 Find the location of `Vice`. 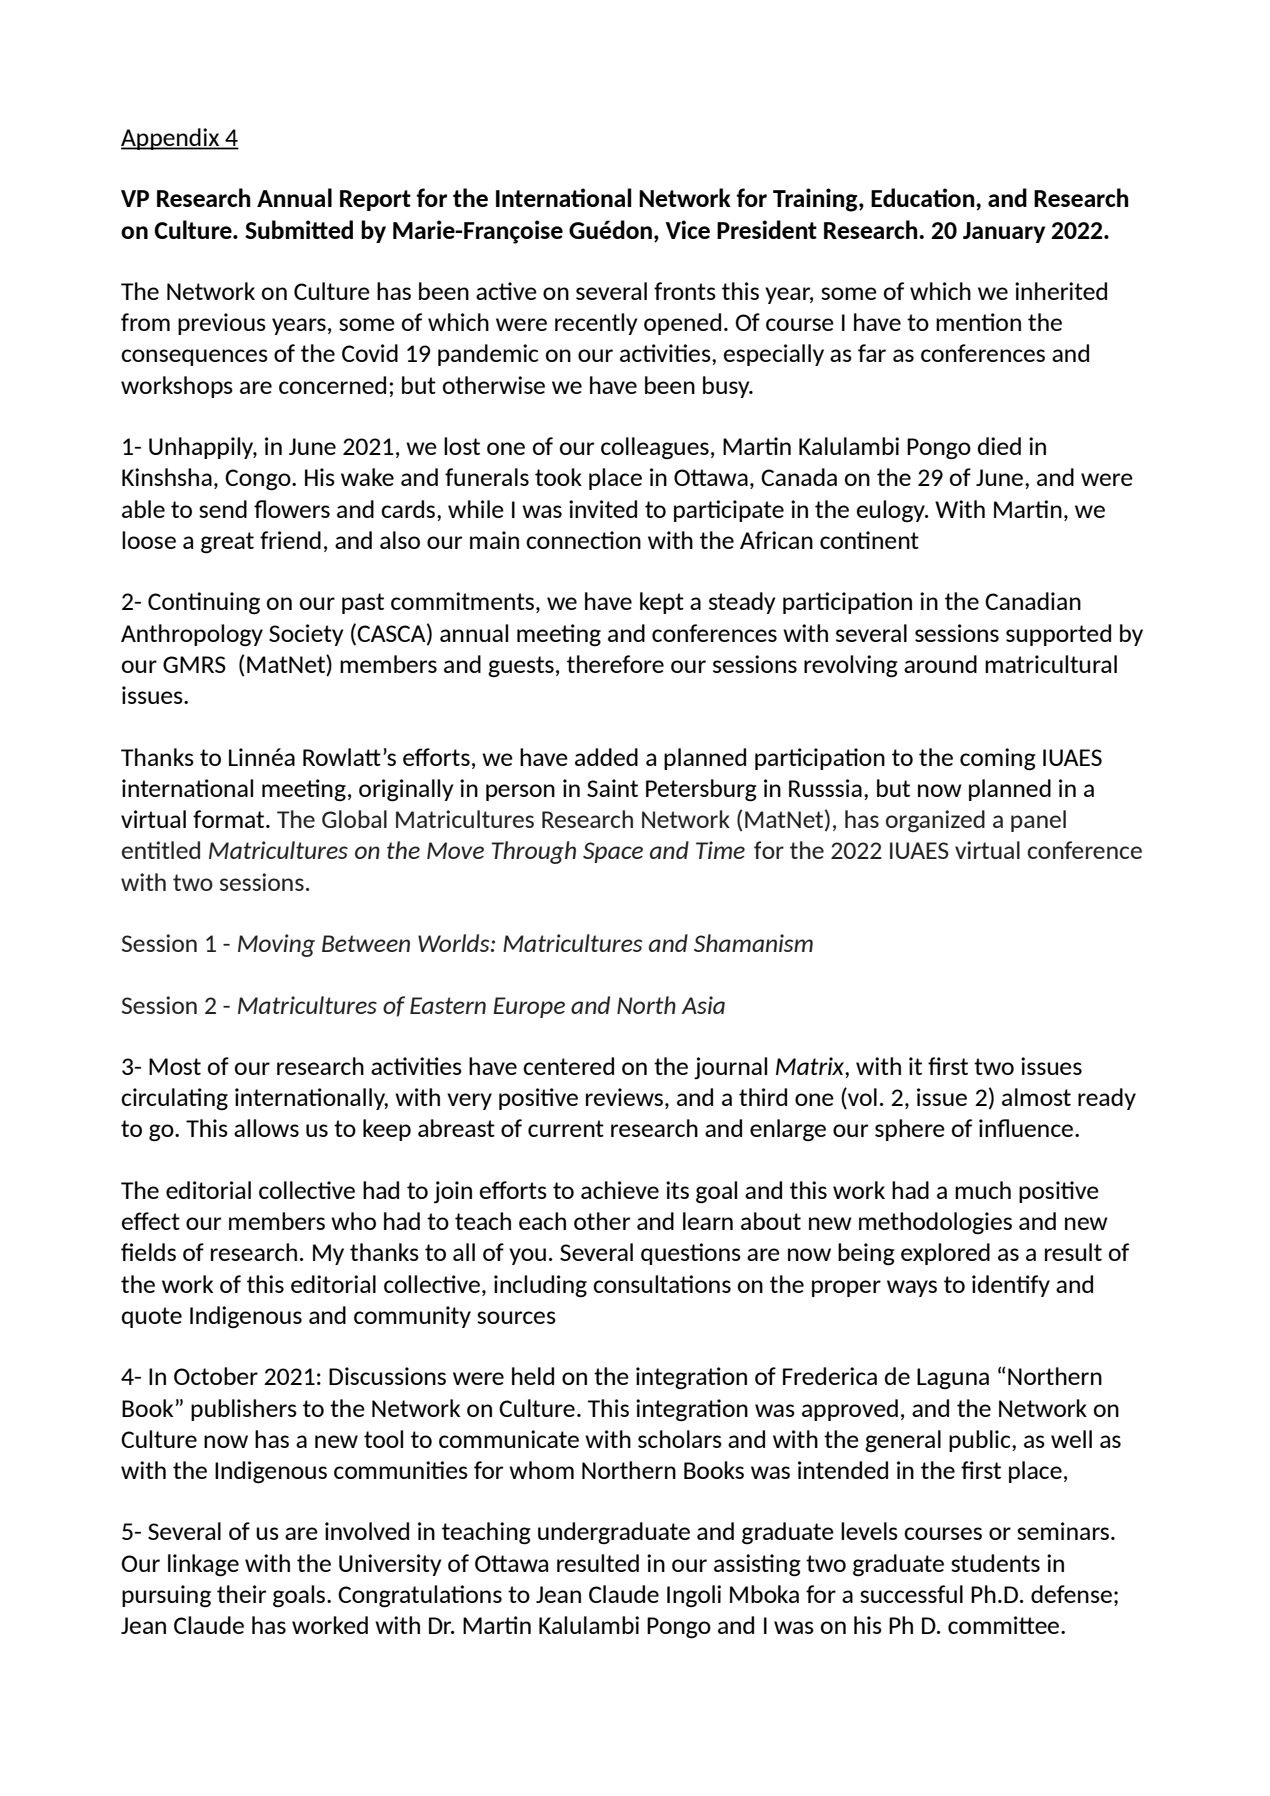

Vice is located at coordinates (687, 229).
